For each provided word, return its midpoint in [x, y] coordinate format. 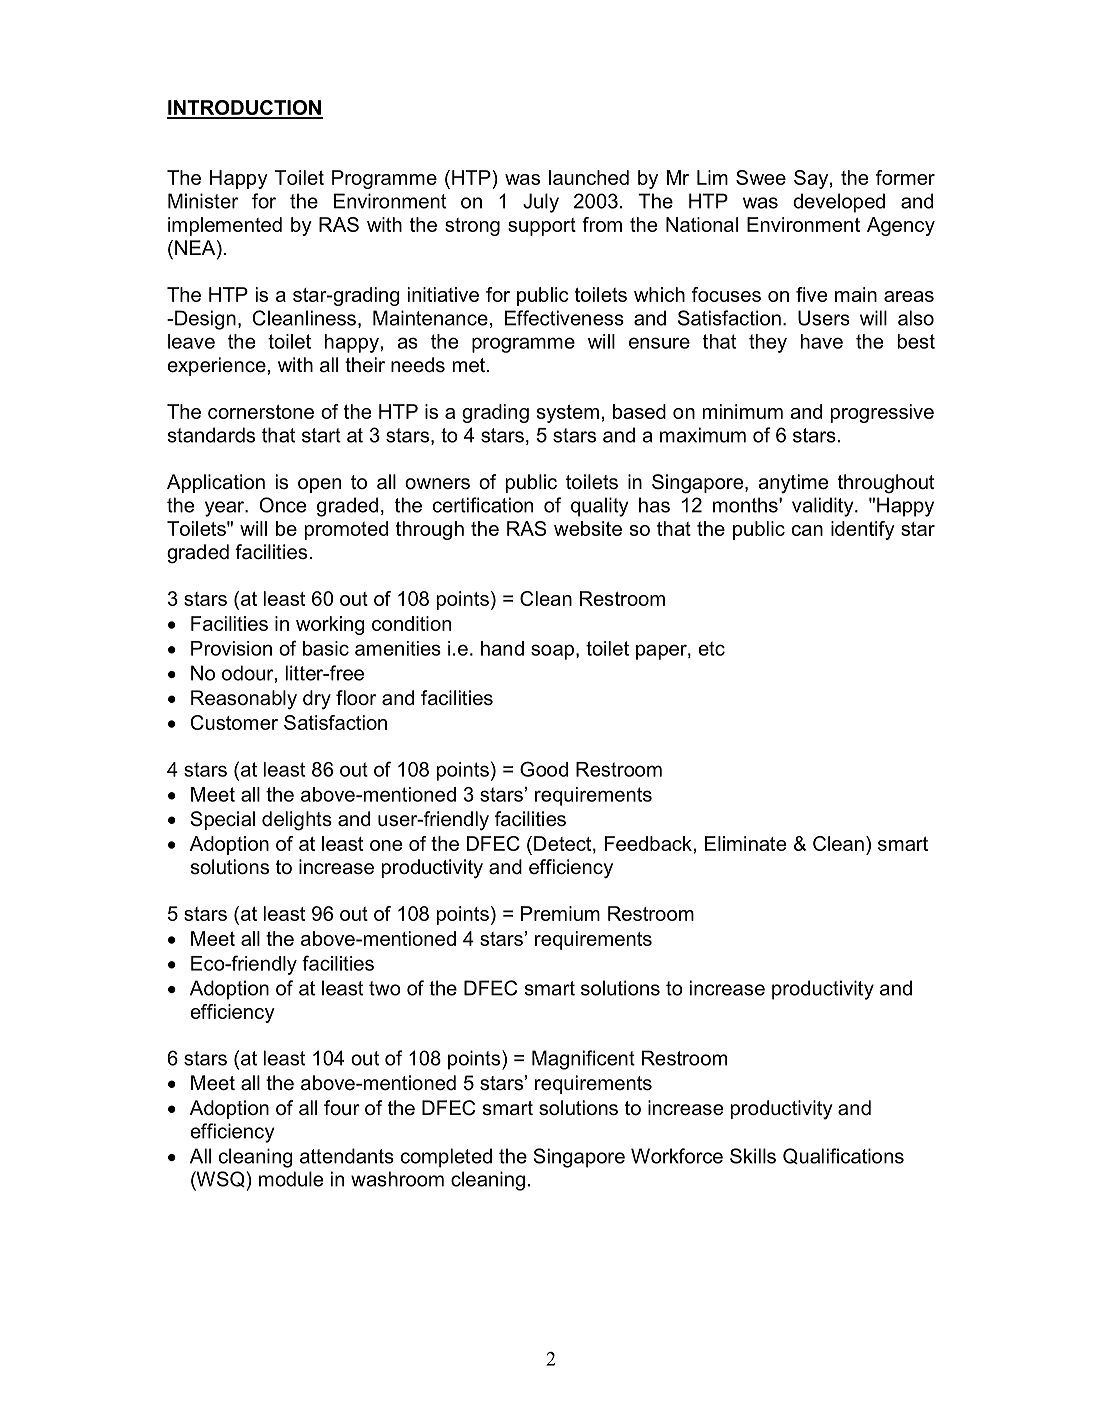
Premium [560, 913]
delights [297, 821]
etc [711, 648]
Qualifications [843, 1156]
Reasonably [244, 700]
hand [502, 648]
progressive [882, 413]
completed [446, 1158]
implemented [225, 226]
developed [839, 203]
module [291, 1179]
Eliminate [745, 843]
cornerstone [261, 412]
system [568, 414]
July [541, 203]
